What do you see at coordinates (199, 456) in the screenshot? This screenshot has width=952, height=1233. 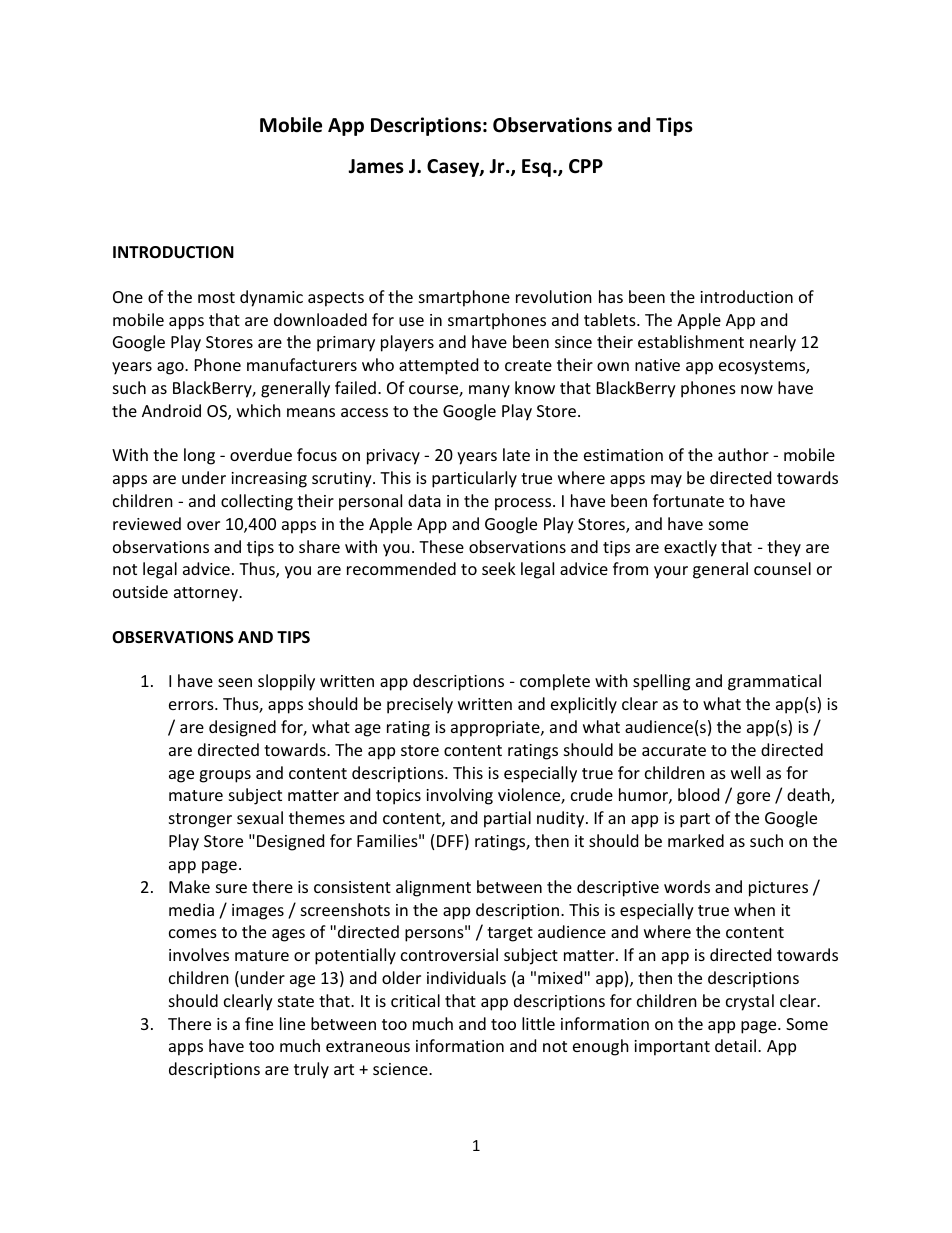 I see `long` at bounding box center [199, 456].
